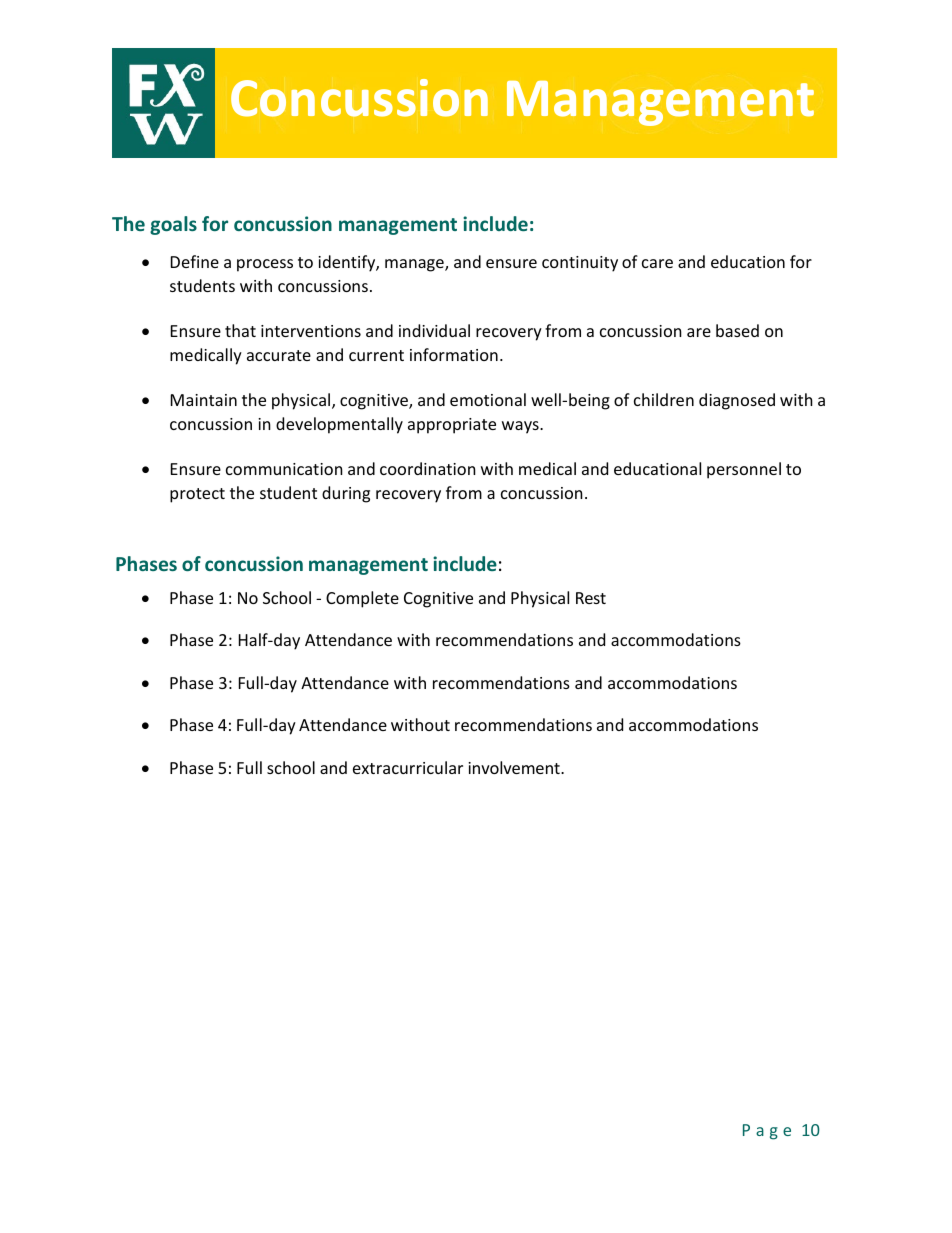 This document has width=952, height=1233. Describe the element at coordinates (362, 599) in the document. I see `Complete` at that location.
